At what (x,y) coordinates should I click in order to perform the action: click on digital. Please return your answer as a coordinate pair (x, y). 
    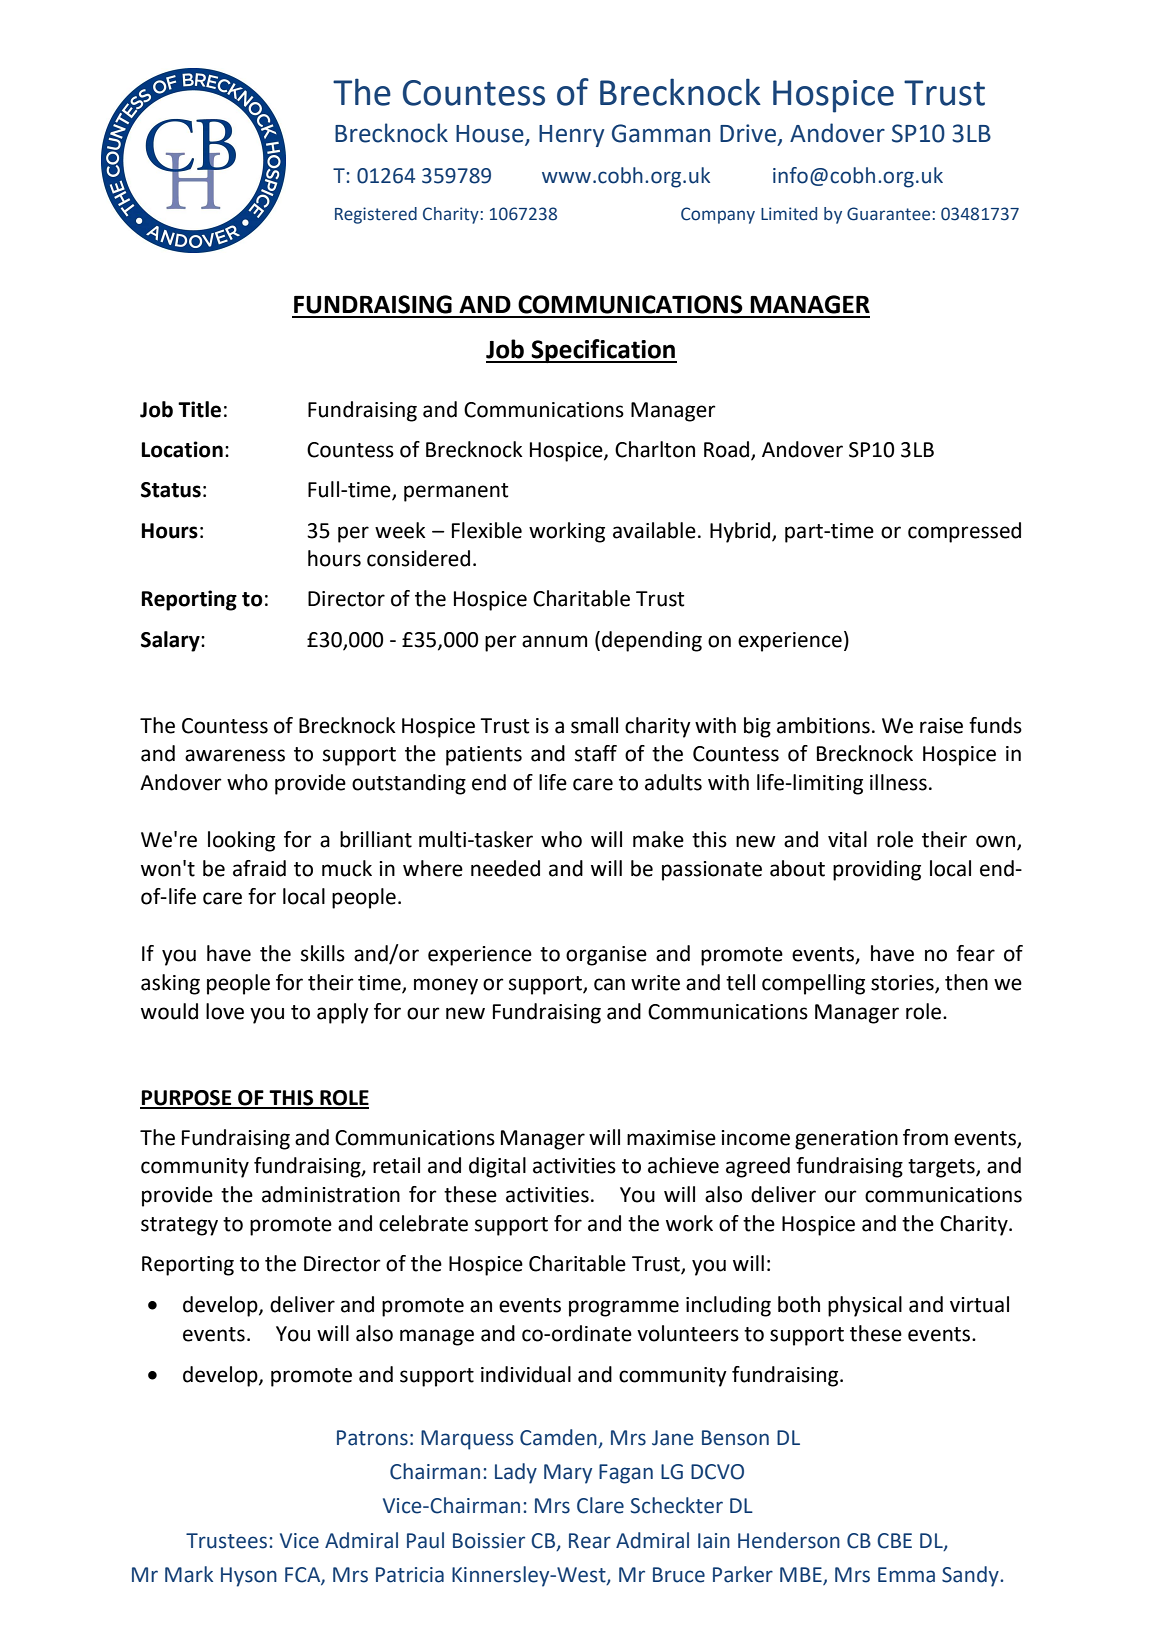
    Looking at the image, I should click on (497, 1167).
